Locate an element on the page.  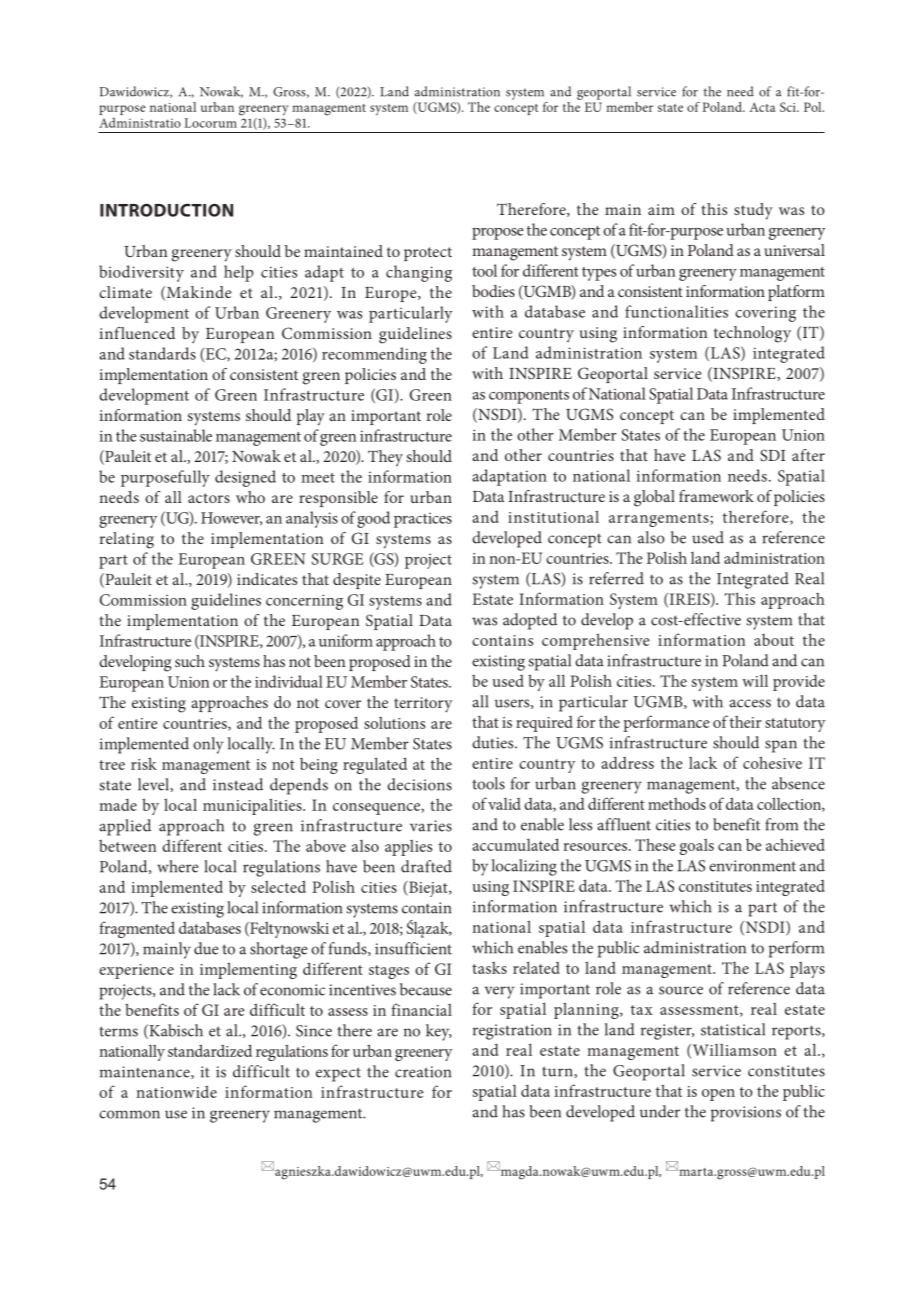
open is located at coordinates (718, 1095).
